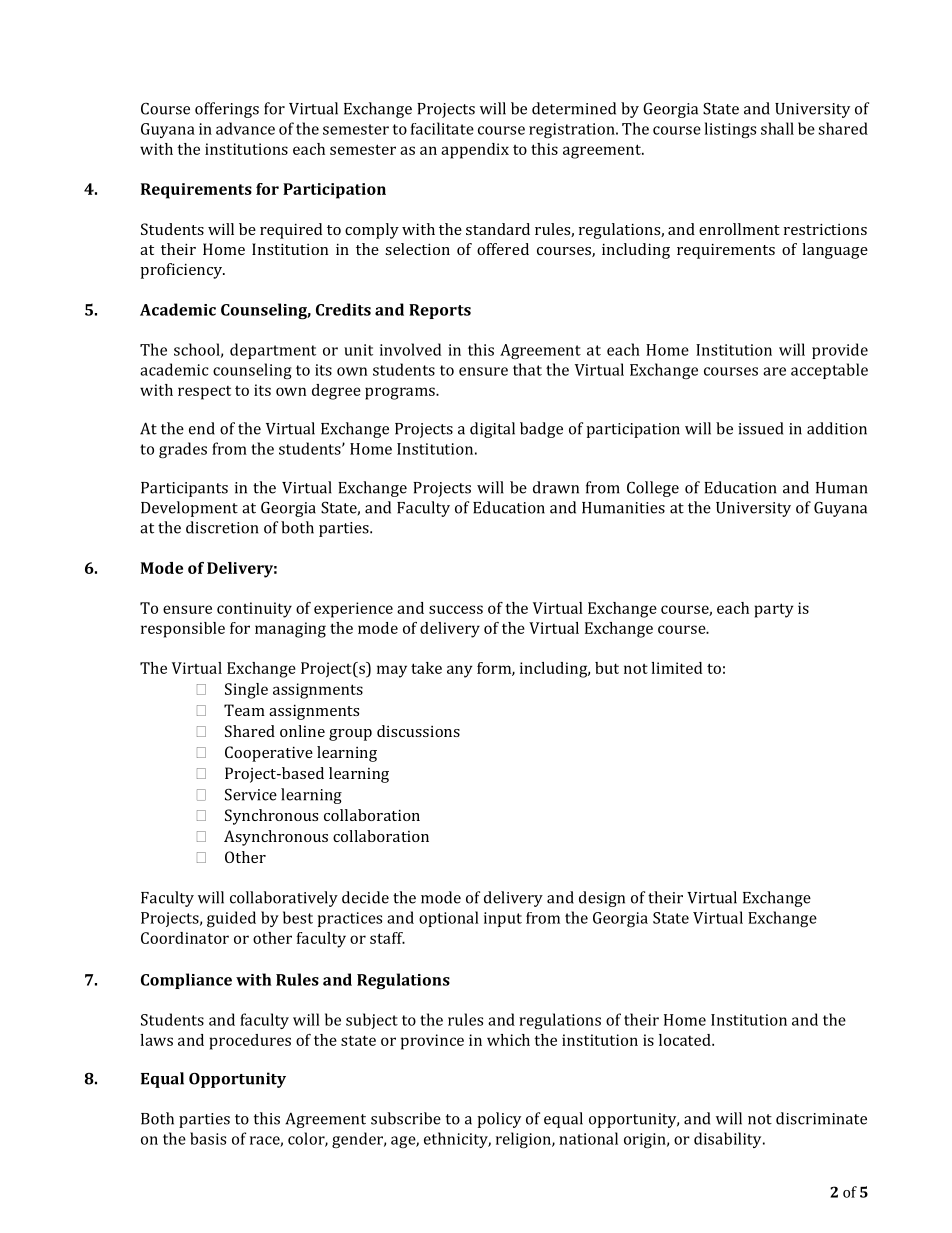 This screenshot has width=952, height=1233. What do you see at coordinates (676, 668) in the screenshot?
I see `limited` at bounding box center [676, 668].
